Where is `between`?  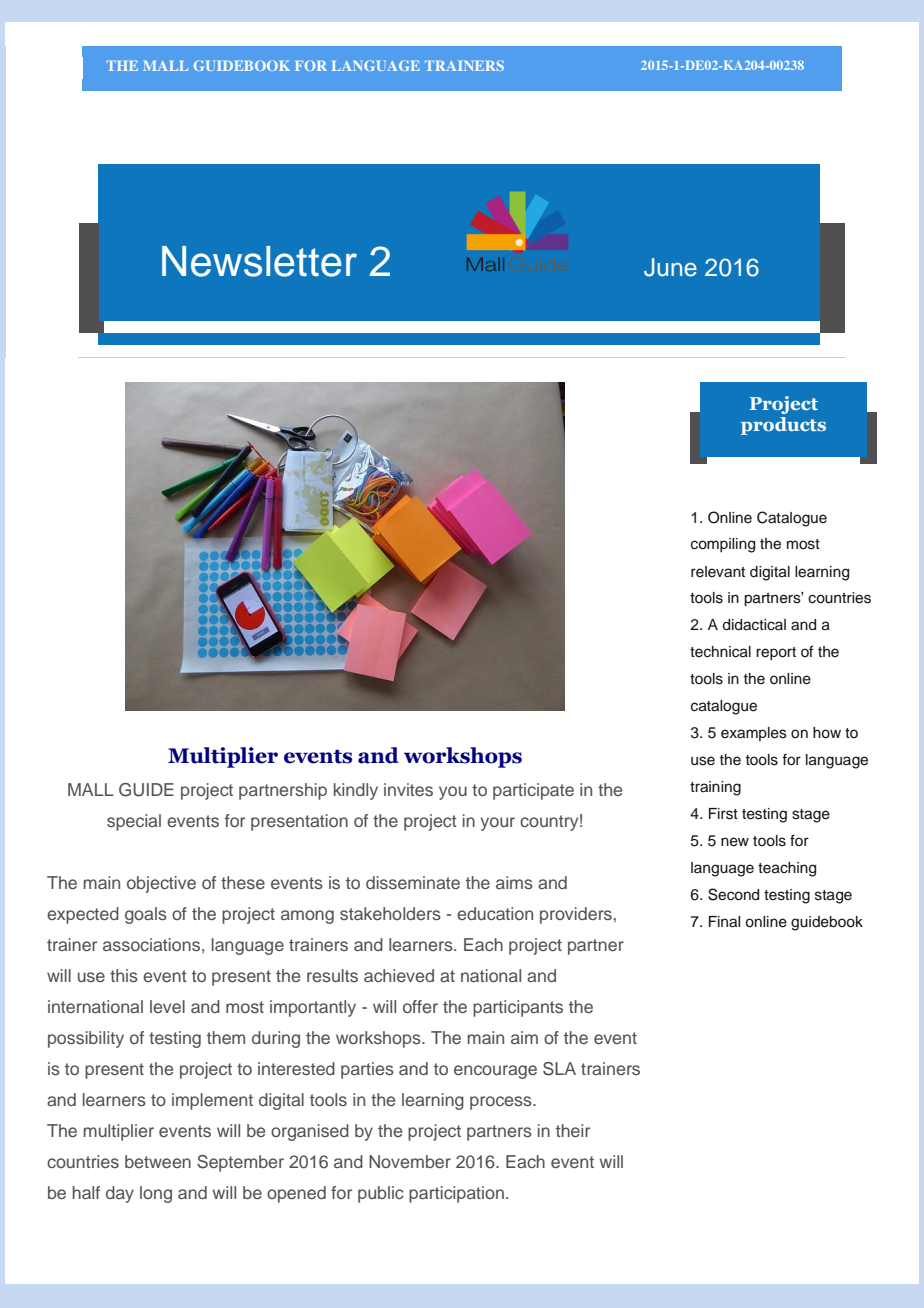
between is located at coordinates (158, 1161).
